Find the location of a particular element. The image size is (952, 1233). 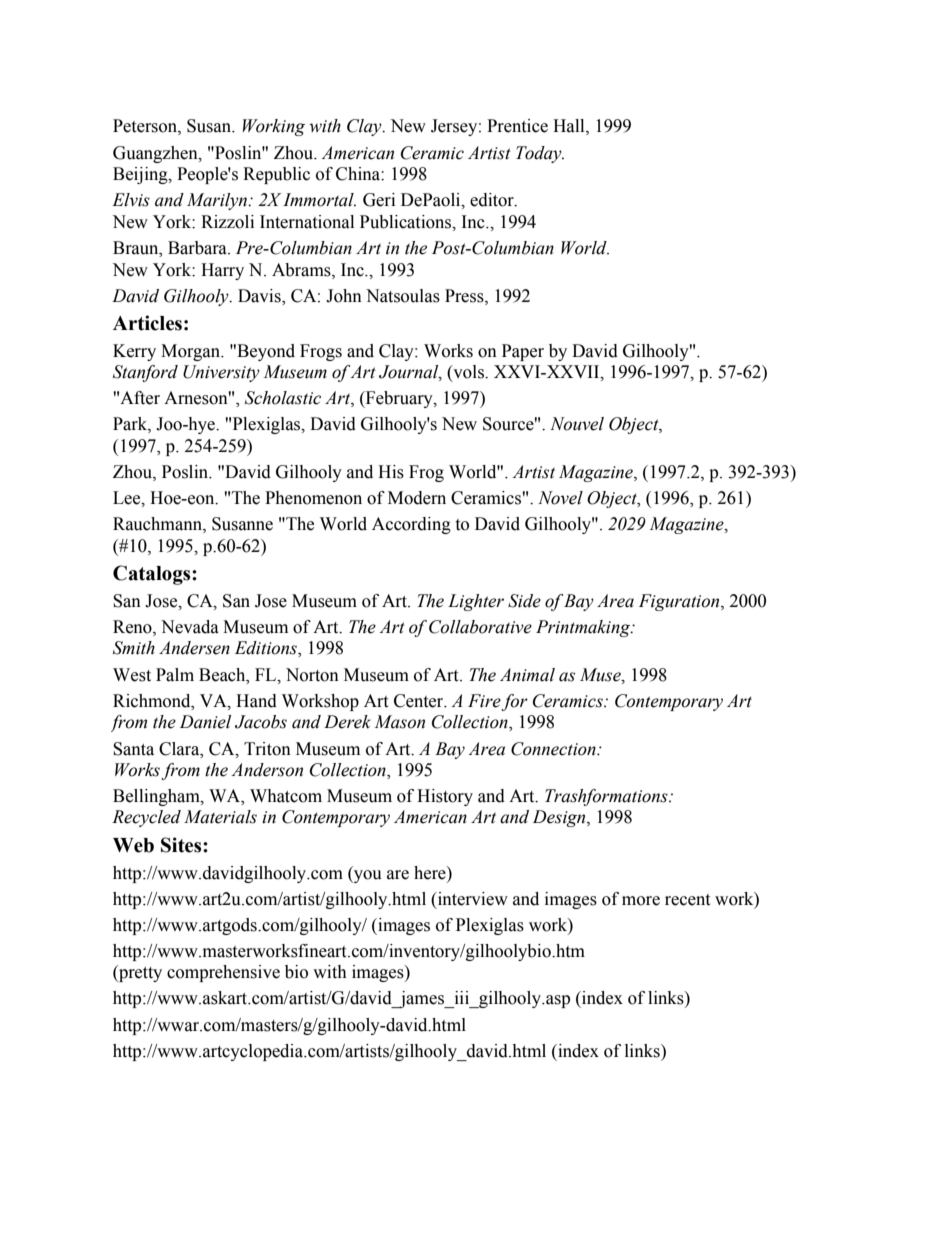

Geri is located at coordinates (379, 200).
